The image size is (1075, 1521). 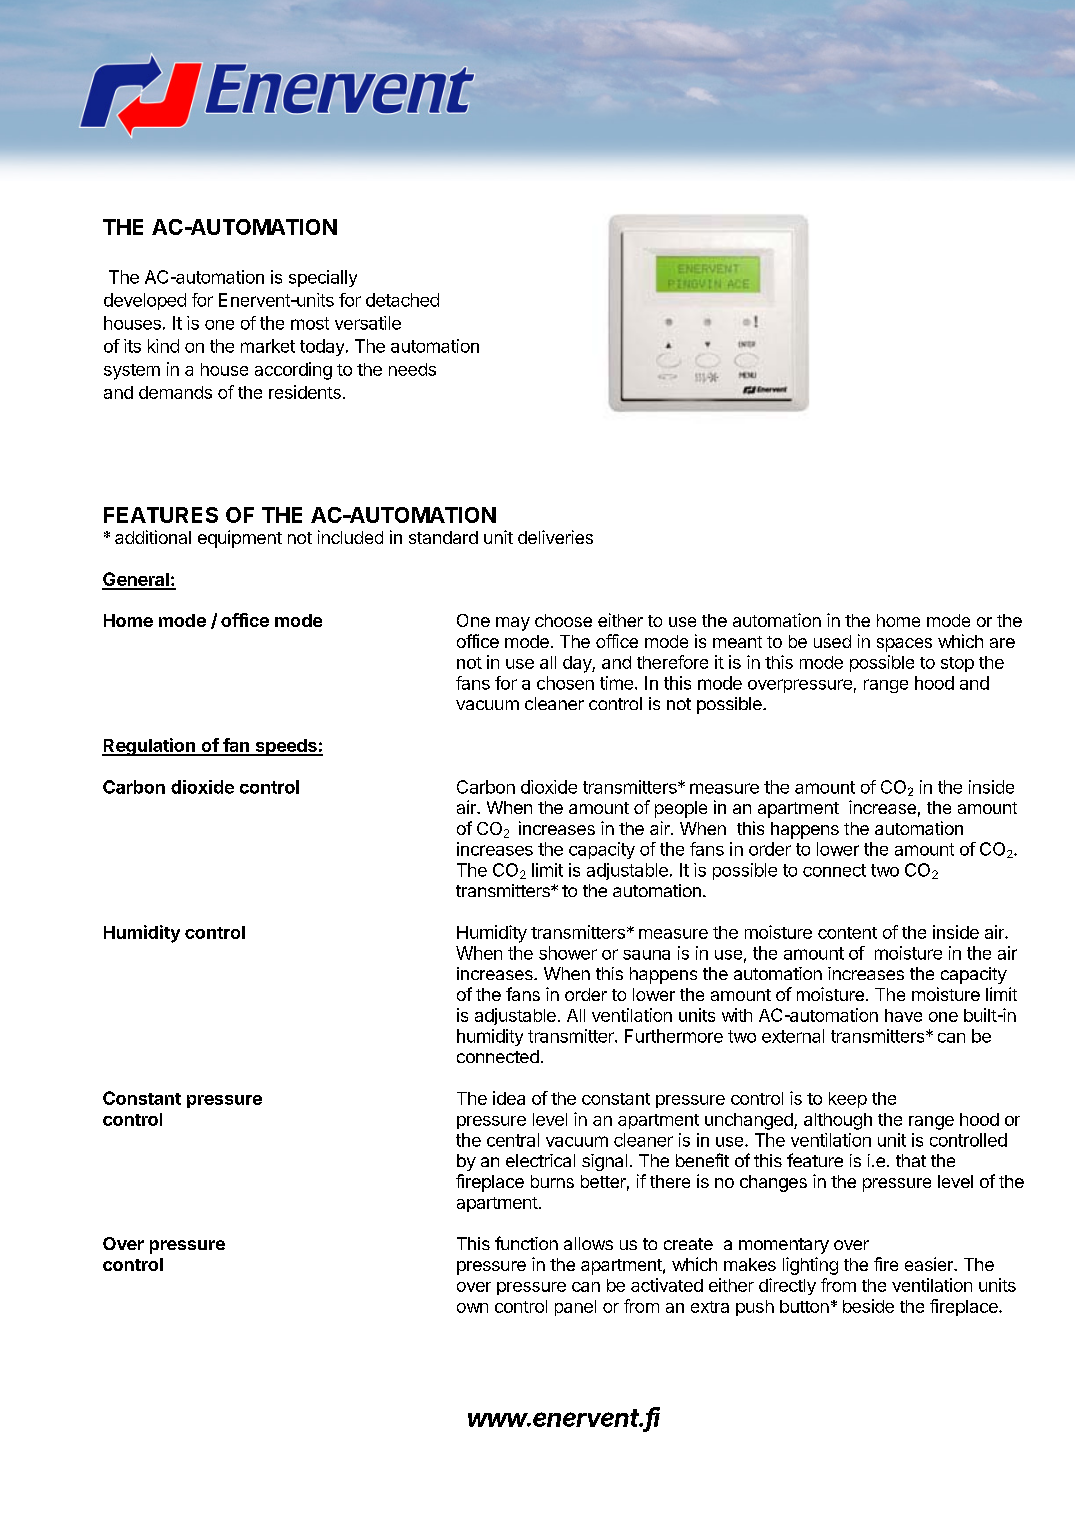 What do you see at coordinates (268, 346) in the document?
I see `market` at bounding box center [268, 346].
